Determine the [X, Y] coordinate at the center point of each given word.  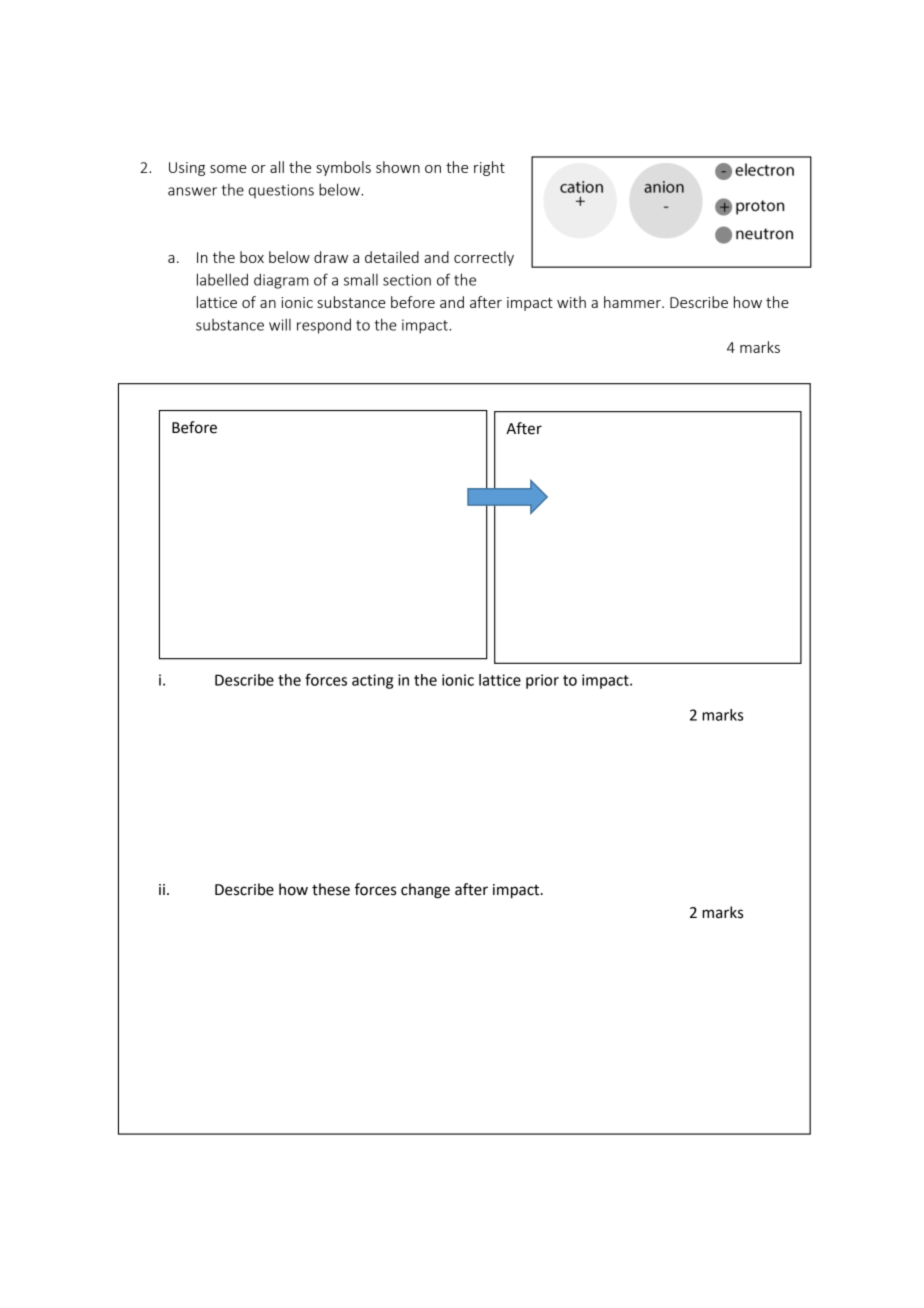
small [361, 279]
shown [398, 167]
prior [542, 681]
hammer [633, 302]
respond [324, 326]
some [228, 169]
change [425, 891]
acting [372, 681]
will [280, 324]
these [331, 889]
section [407, 280]
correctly [484, 258]
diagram [281, 281]
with [571, 302]
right [489, 168]
